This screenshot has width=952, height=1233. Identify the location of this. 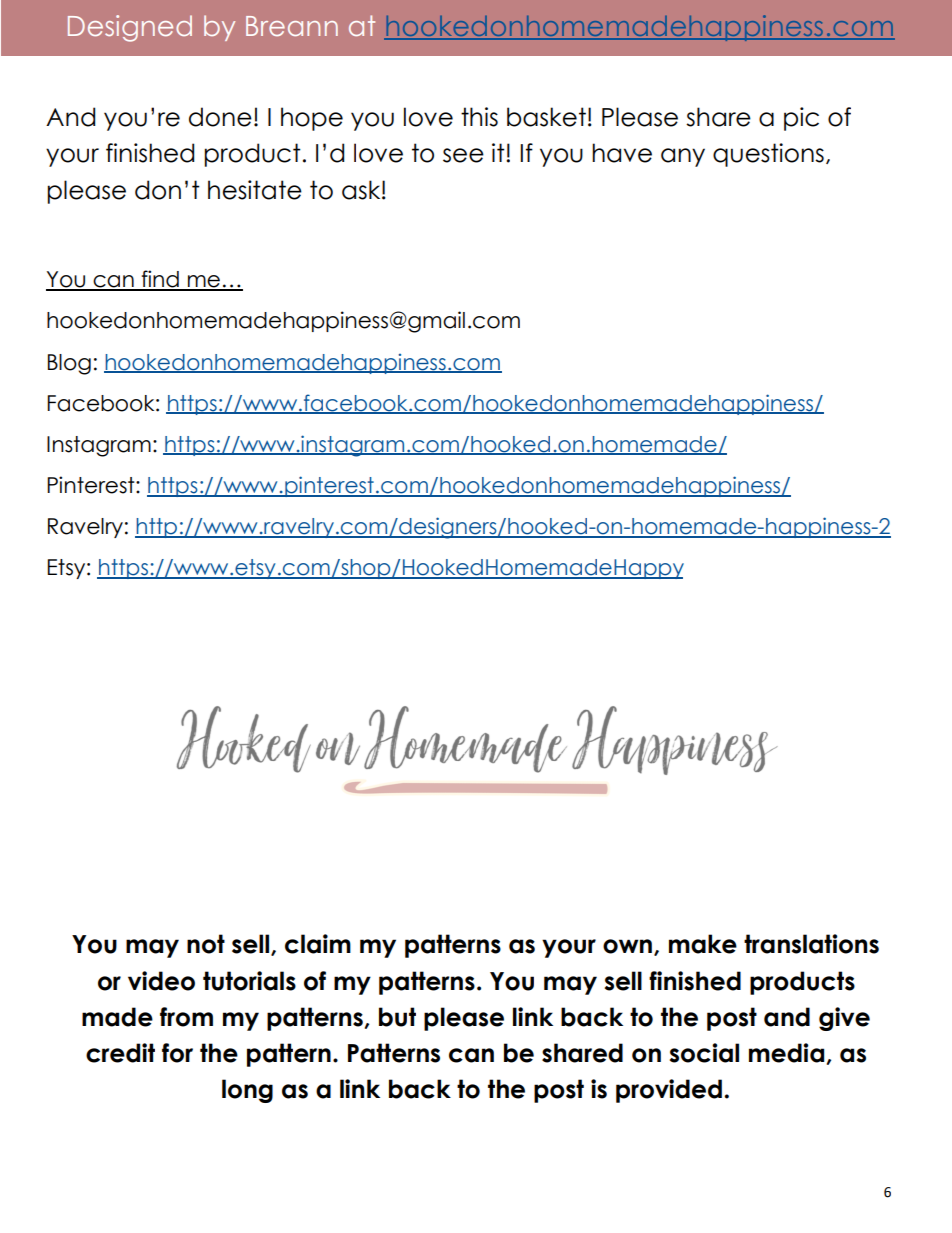
(479, 117).
